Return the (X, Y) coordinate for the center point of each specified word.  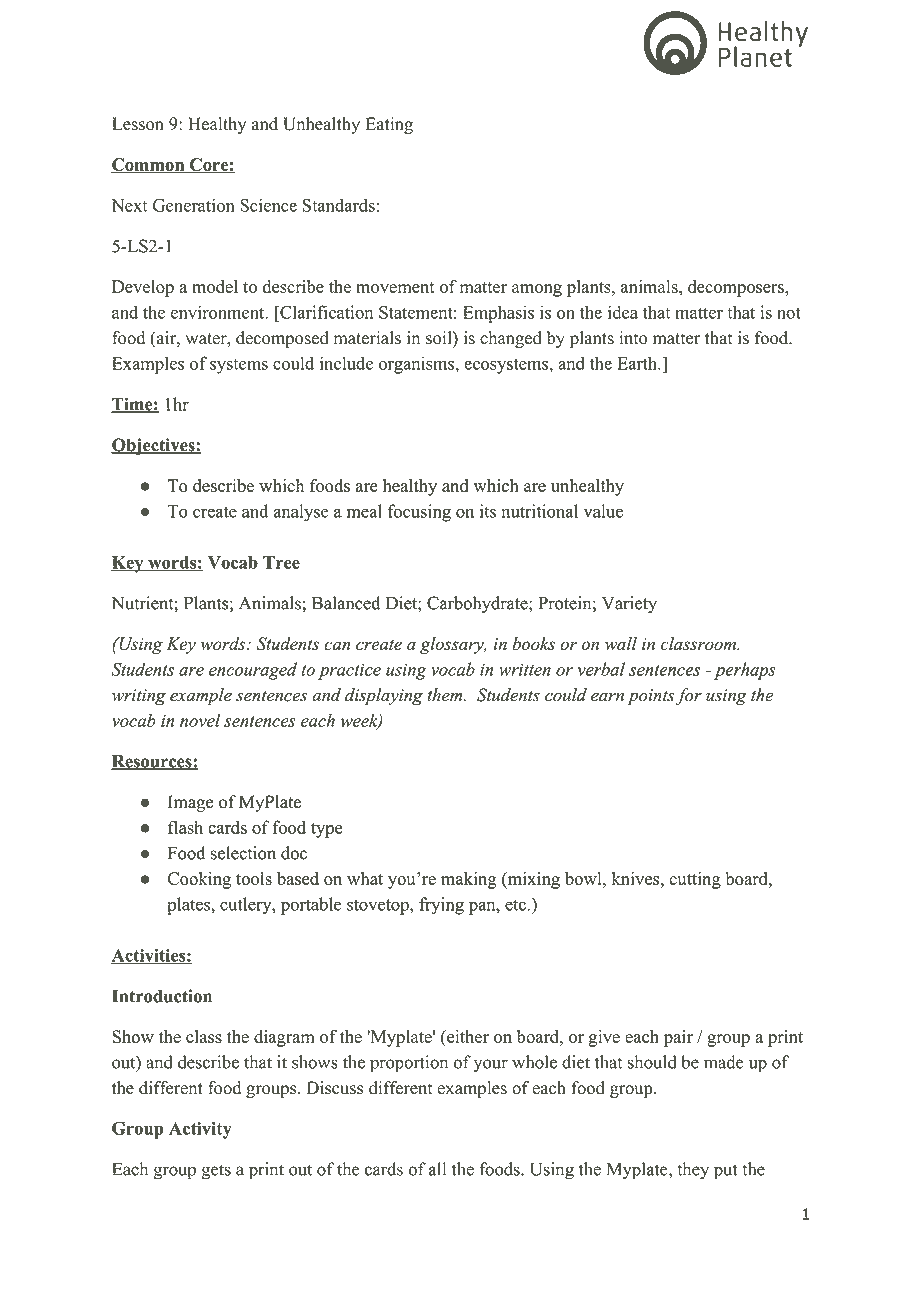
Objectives (154, 446)
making (469, 880)
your (490, 1066)
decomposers (737, 288)
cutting (695, 880)
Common (149, 166)
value (603, 511)
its (488, 511)
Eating (389, 125)
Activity (200, 1130)
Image (191, 803)
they (693, 1171)
